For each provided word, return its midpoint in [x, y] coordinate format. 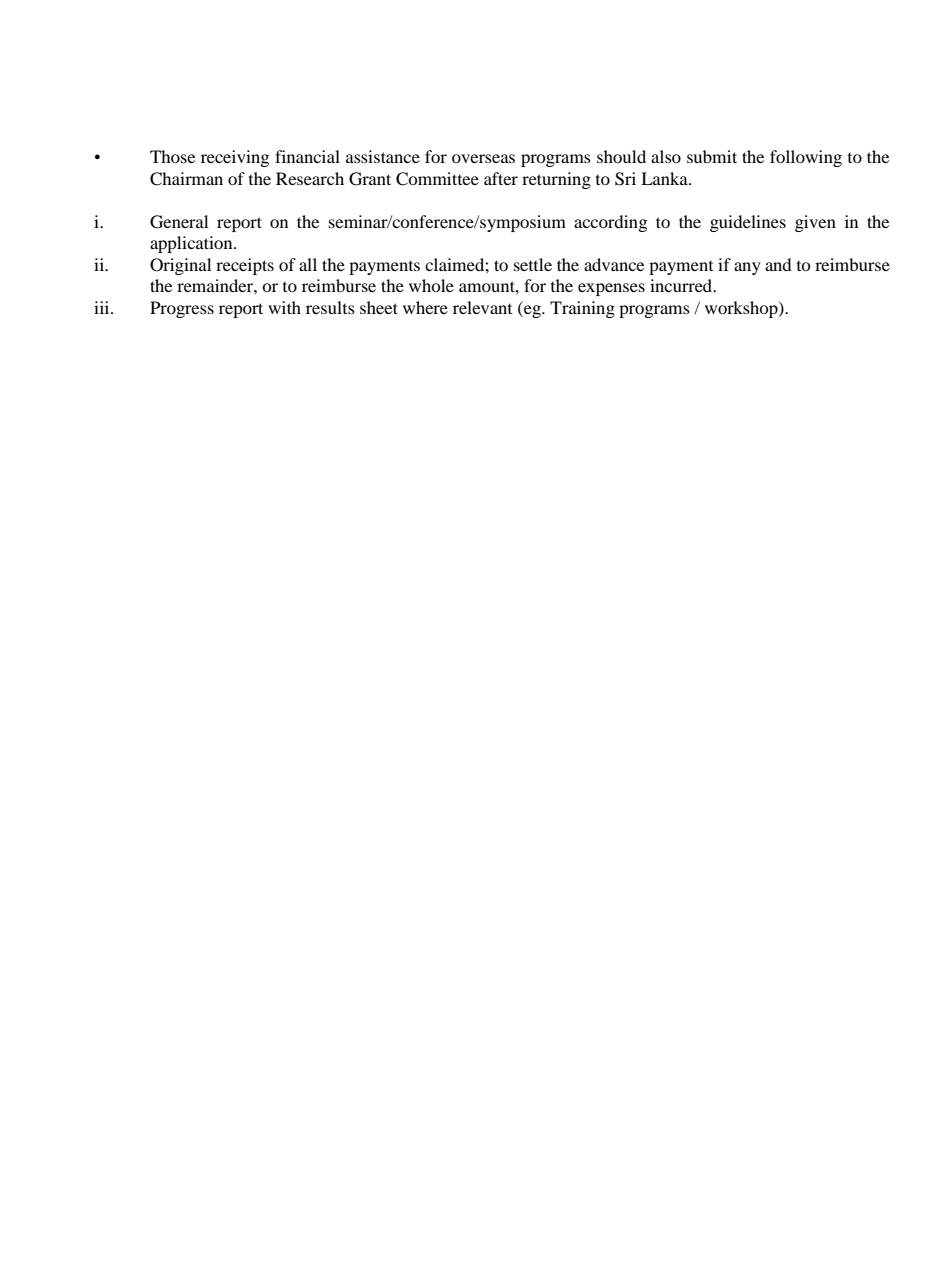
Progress [182, 309]
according [610, 223]
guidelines [748, 223]
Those [172, 156]
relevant [482, 307]
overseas [483, 158]
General [179, 222]
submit [712, 156]
